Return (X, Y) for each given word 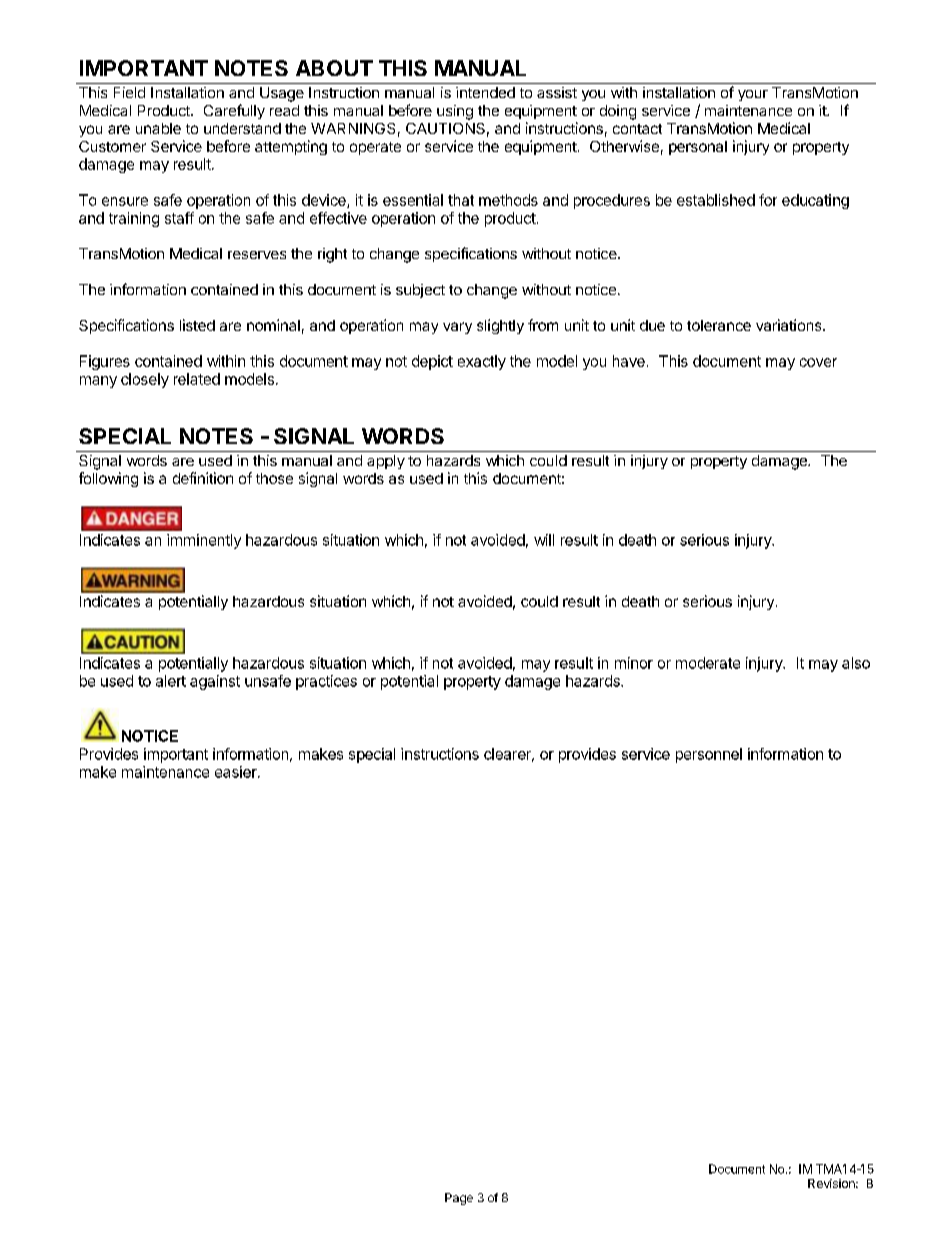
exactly (482, 362)
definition (203, 478)
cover (818, 362)
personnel (709, 755)
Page (459, 1199)
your (753, 95)
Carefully (234, 111)
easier (237, 772)
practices (326, 682)
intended (485, 92)
